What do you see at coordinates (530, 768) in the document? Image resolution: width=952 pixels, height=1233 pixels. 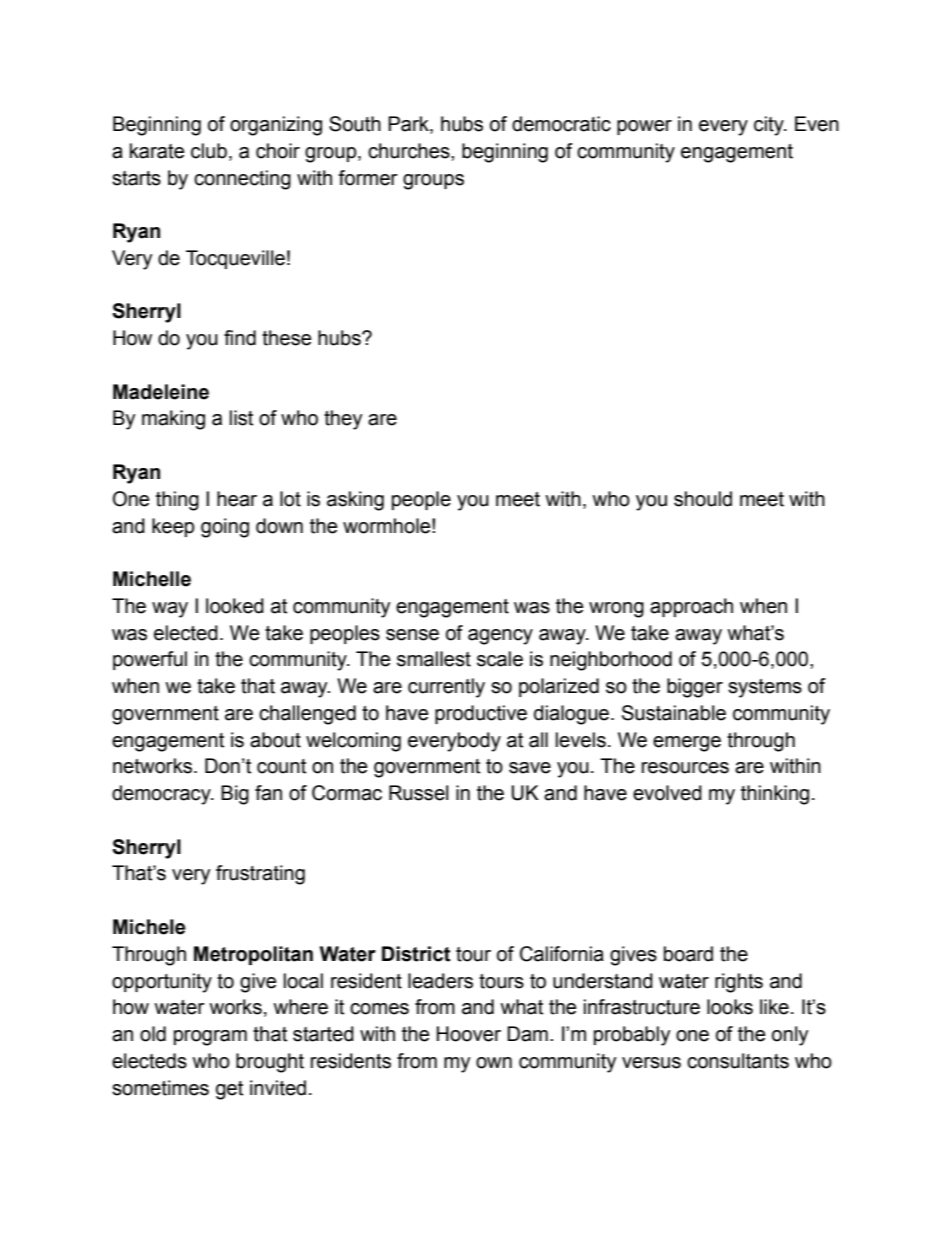 I see `save` at bounding box center [530, 768].
